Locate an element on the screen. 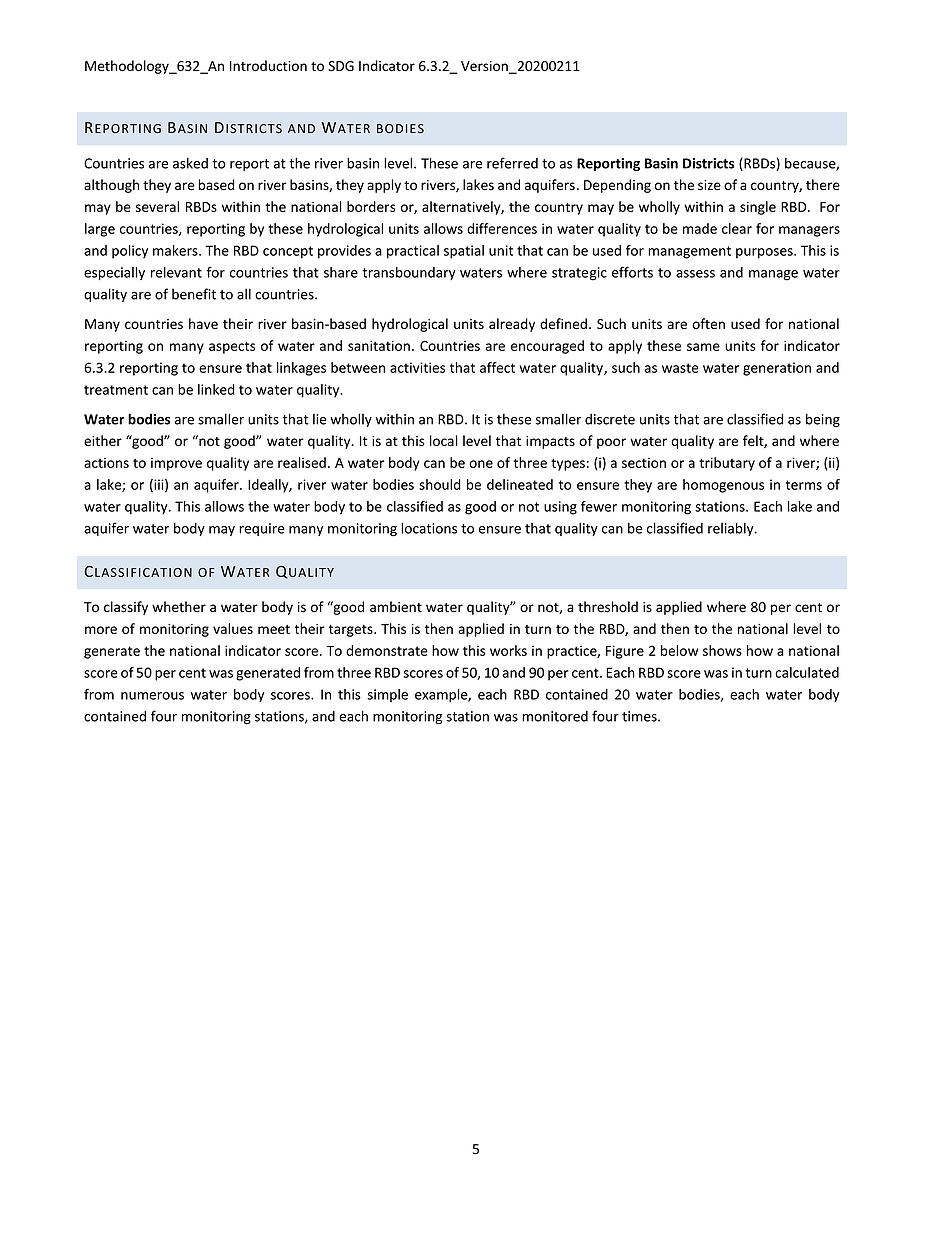 This screenshot has width=952, height=1233. whether is located at coordinates (179, 607).
